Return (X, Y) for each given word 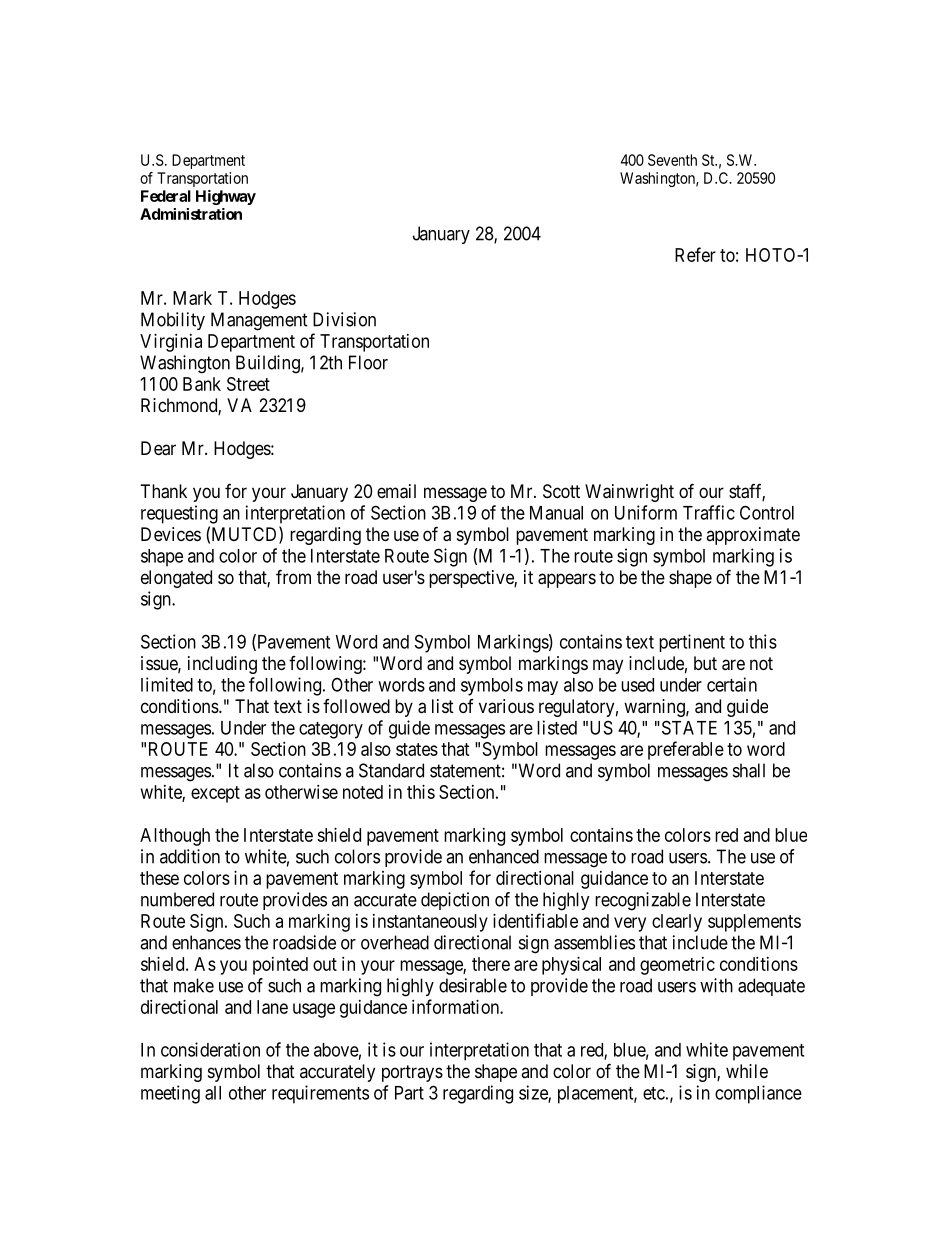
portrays (412, 1073)
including (222, 665)
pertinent (692, 643)
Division (344, 319)
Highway (226, 197)
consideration (210, 1049)
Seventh (672, 160)
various (506, 706)
